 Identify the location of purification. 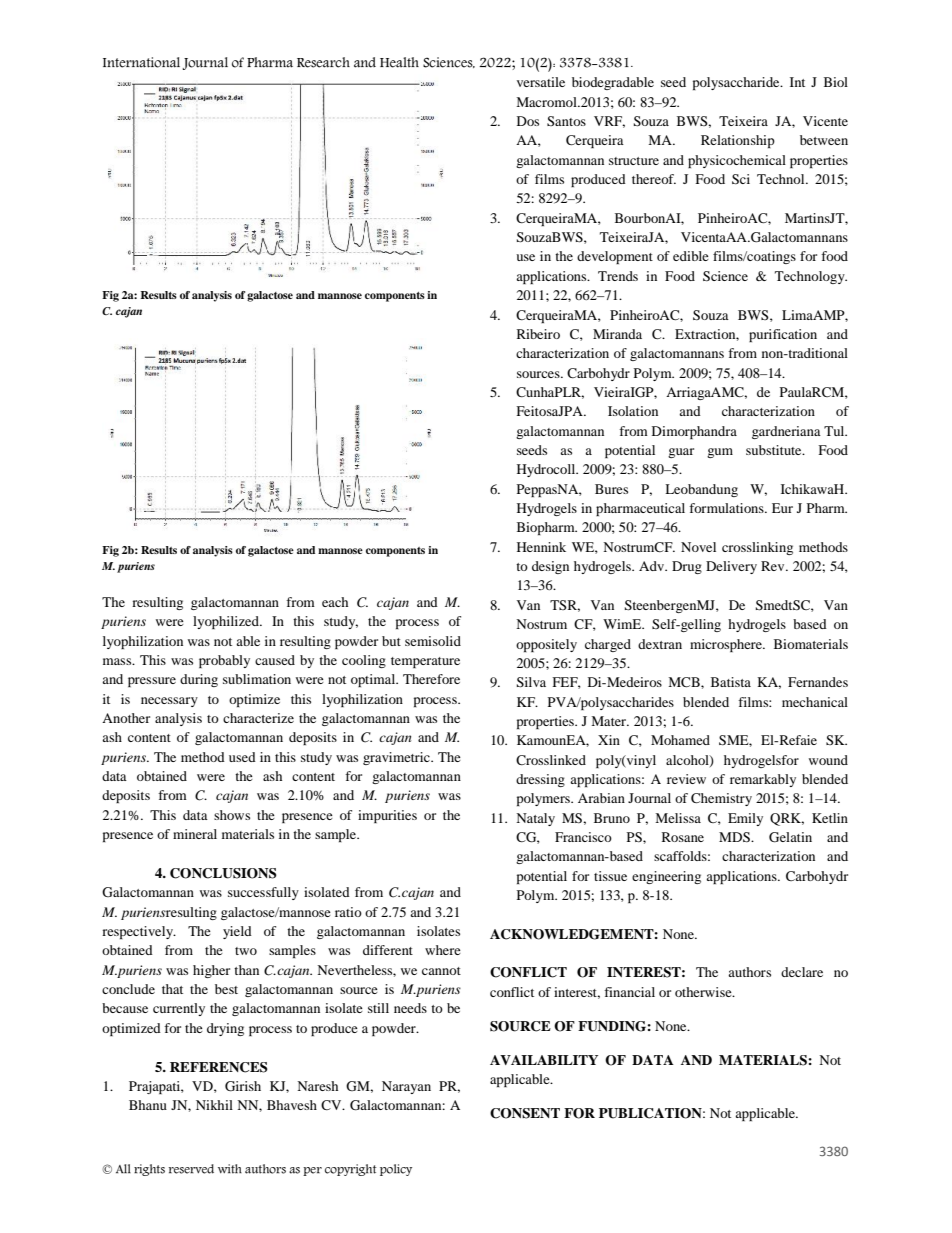
(783, 335).
